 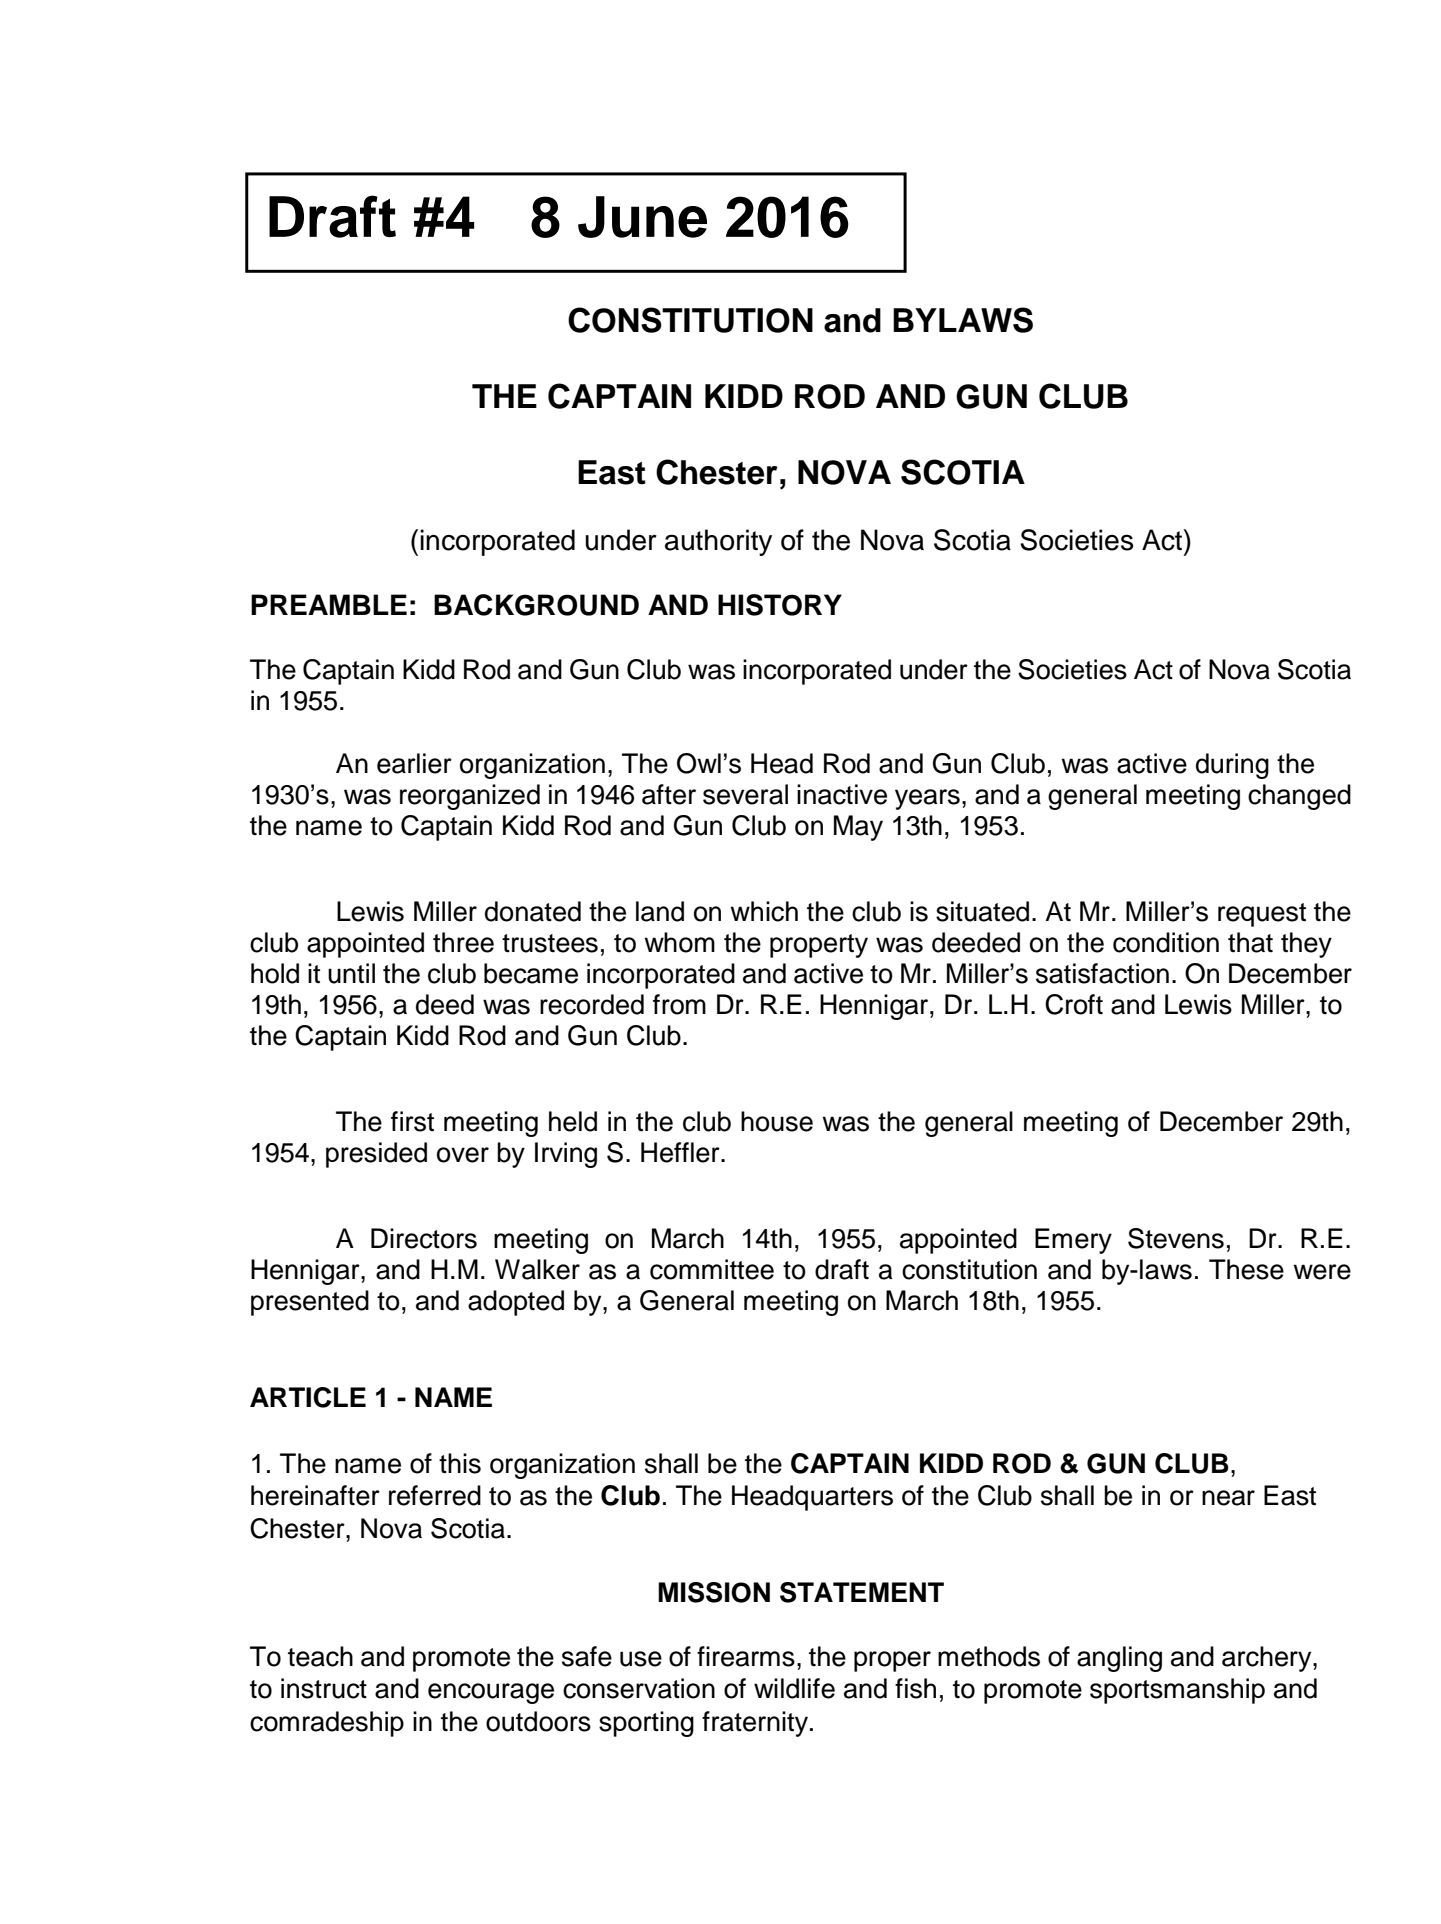 I want to click on HISTORY, so click(x=780, y=605).
